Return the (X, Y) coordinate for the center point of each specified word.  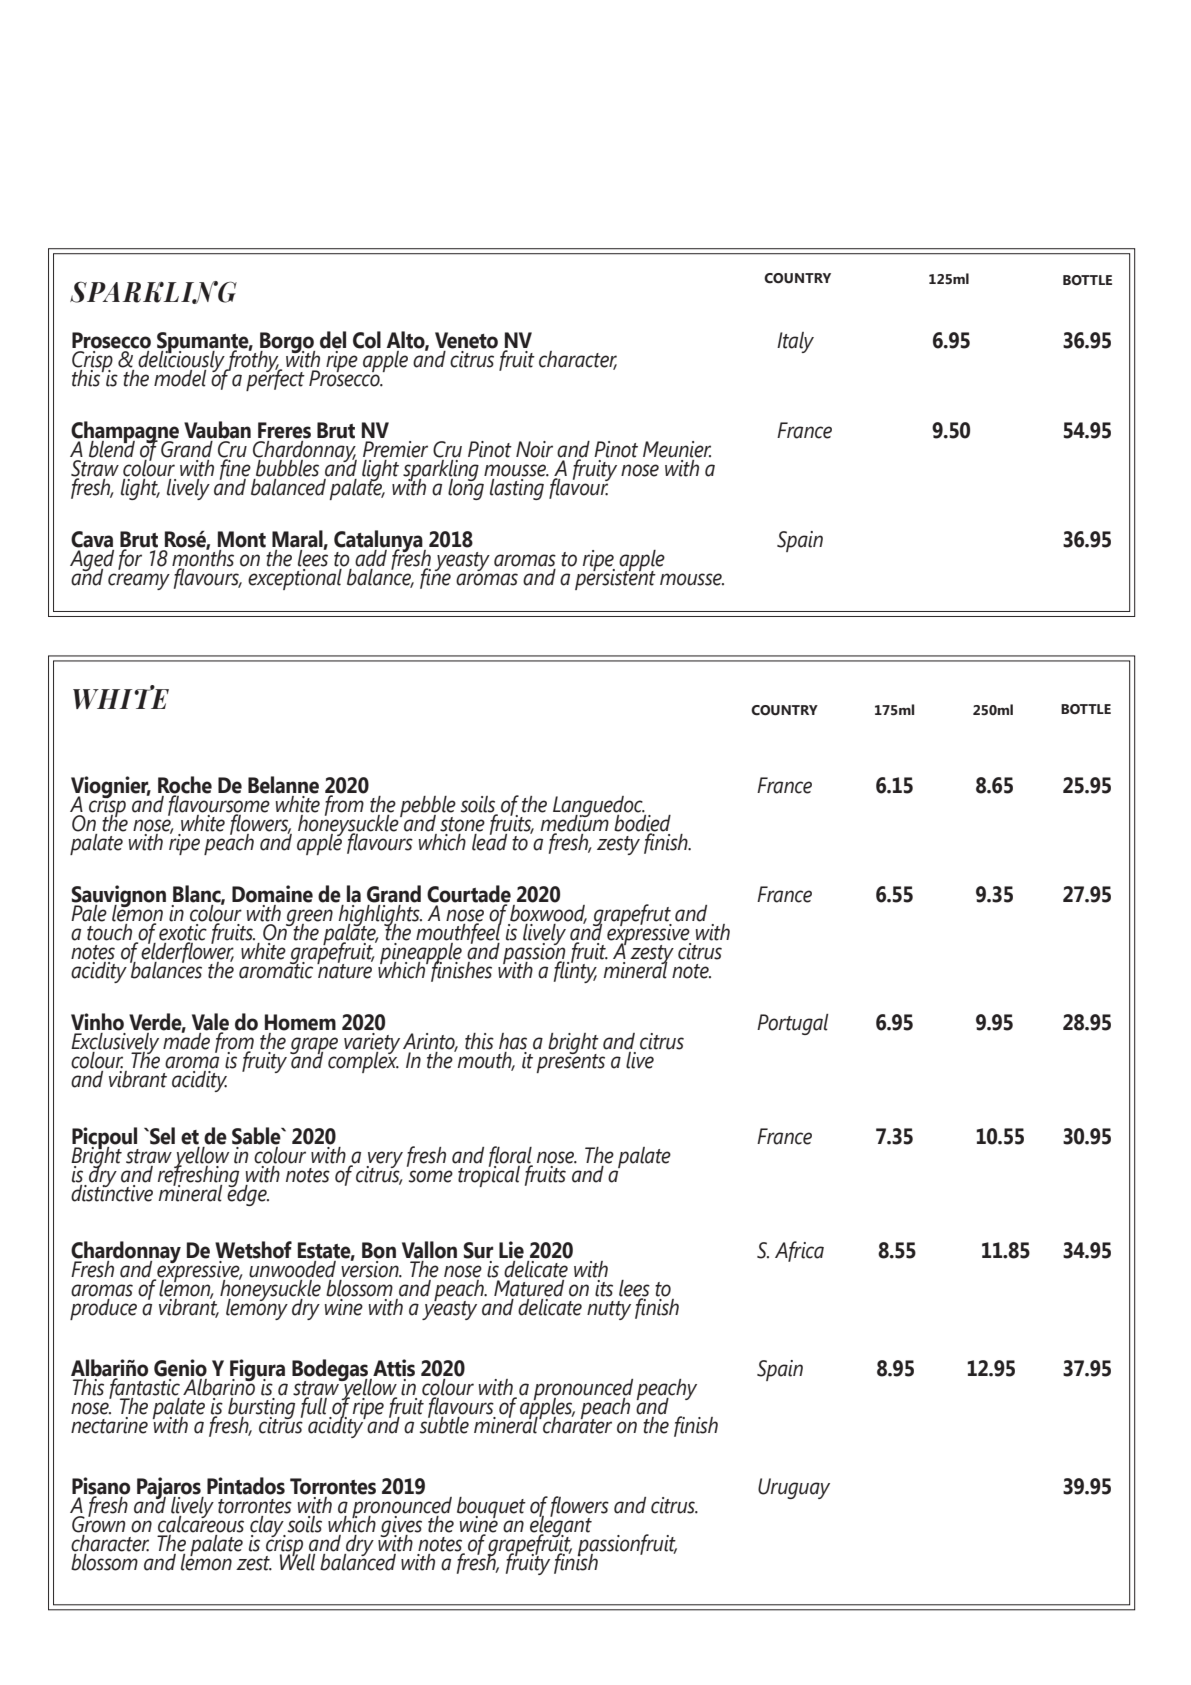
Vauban (217, 430)
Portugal (792, 1024)
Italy (795, 342)
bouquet (491, 1507)
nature (345, 970)
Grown (98, 1523)
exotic (183, 933)
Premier (395, 449)
